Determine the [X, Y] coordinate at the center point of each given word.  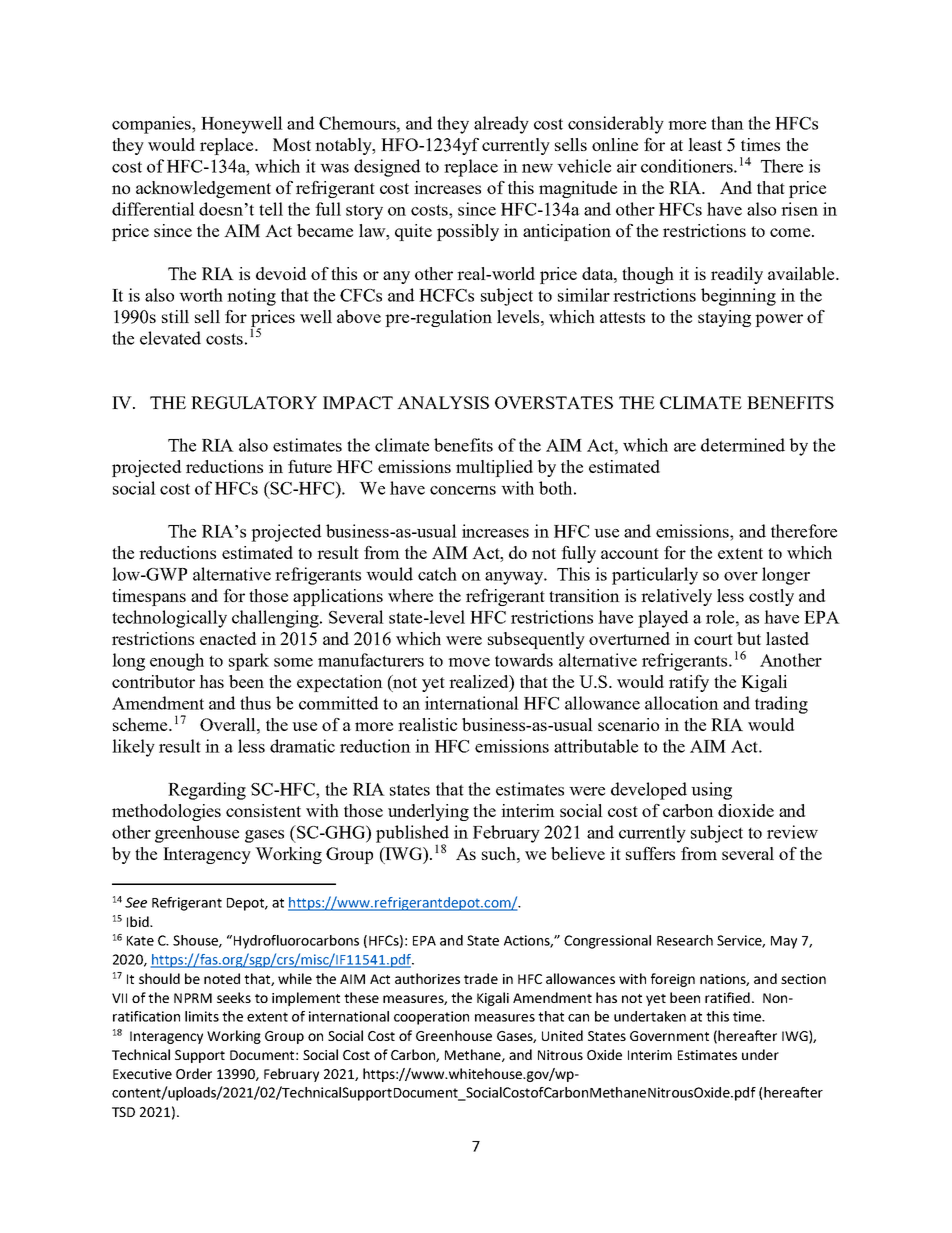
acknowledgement [203, 189]
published [412, 835]
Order [194, 1073]
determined [743, 445]
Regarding [207, 791]
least [705, 144]
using [711, 791]
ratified [727, 997]
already [501, 125]
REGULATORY [254, 402]
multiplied [494, 468]
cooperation [431, 1018]
